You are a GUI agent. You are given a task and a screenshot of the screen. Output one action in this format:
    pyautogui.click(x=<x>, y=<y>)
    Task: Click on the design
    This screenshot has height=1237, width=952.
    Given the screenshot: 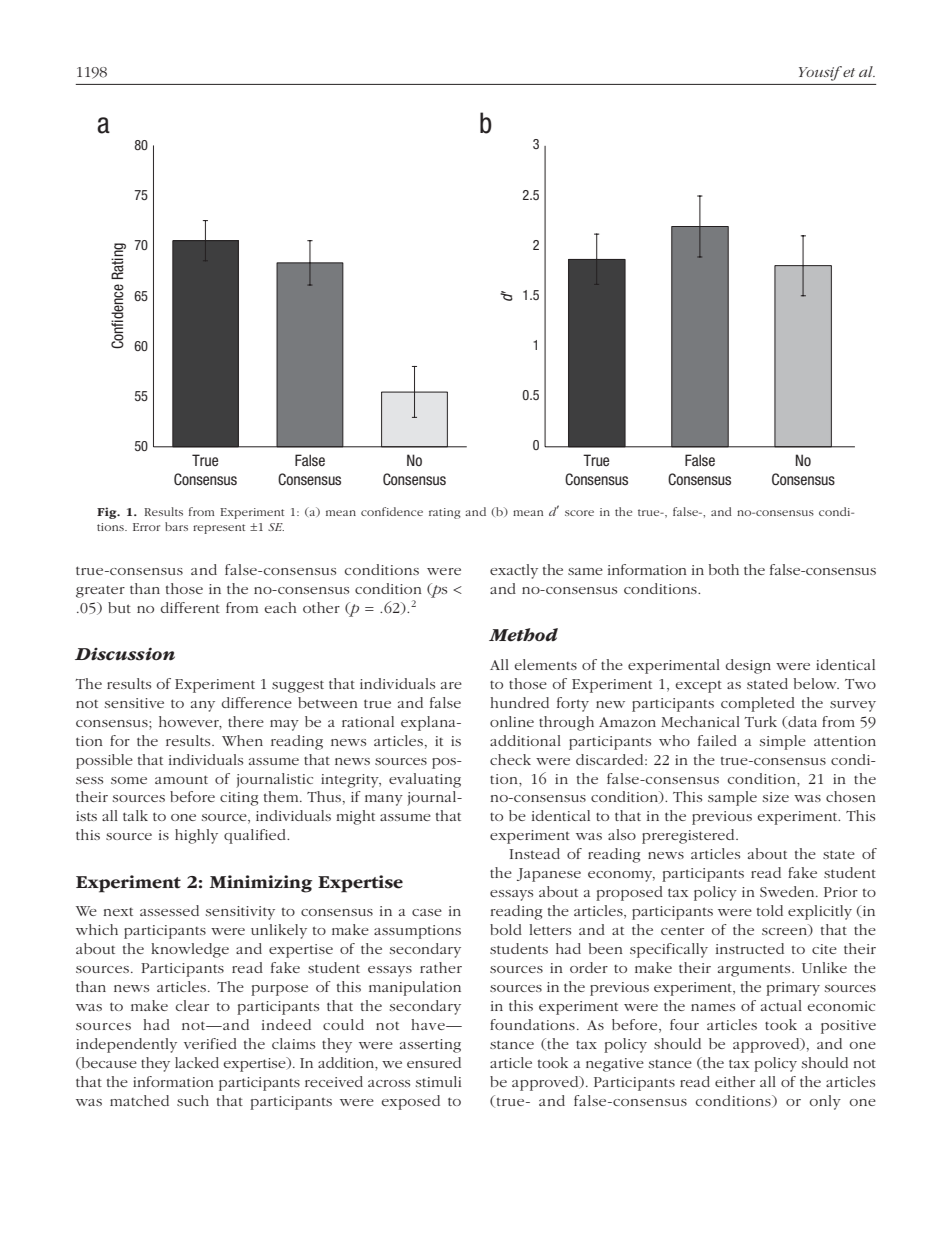 What is the action you would take?
    pyautogui.click(x=748, y=666)
